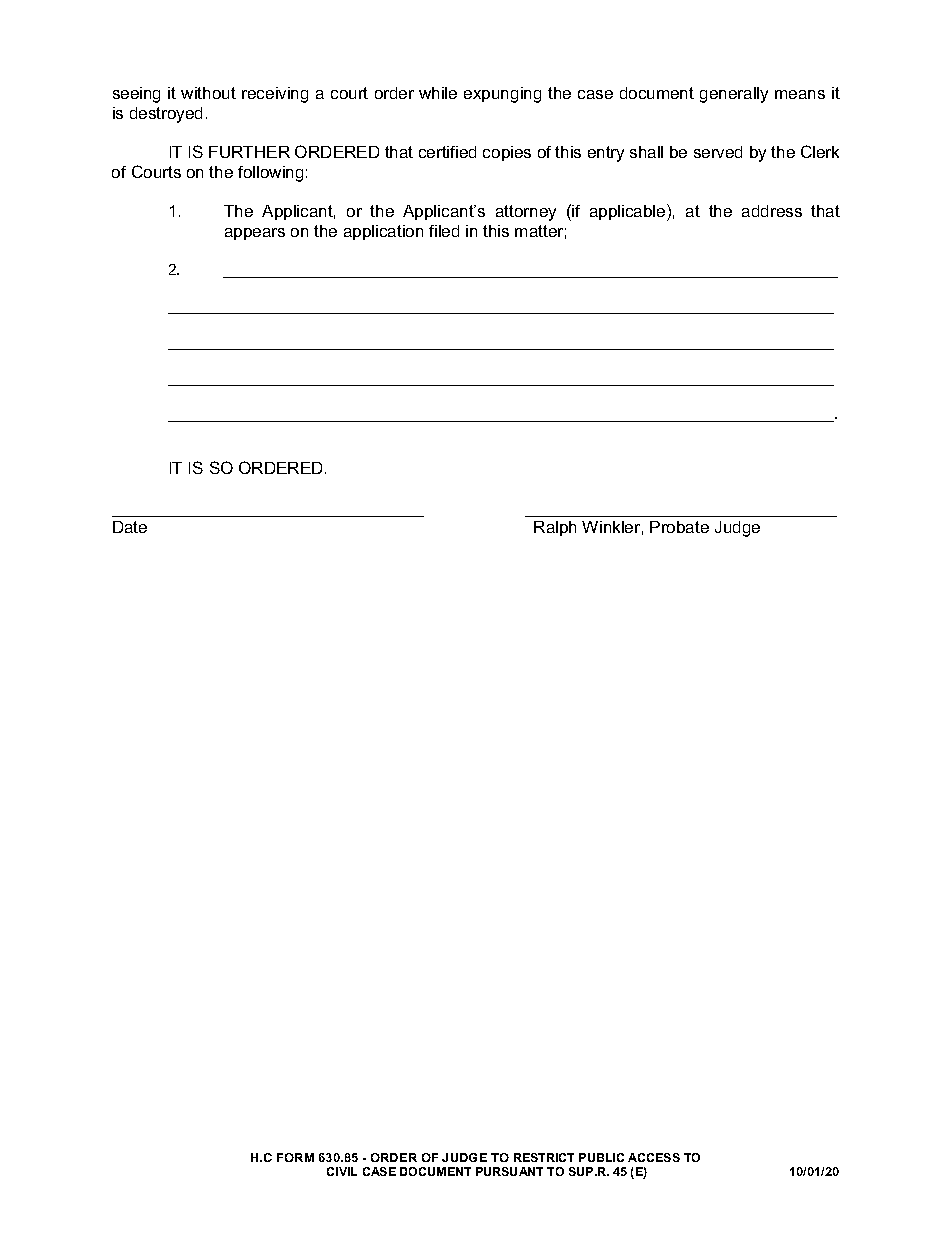 This document has height=1233, width=952. What do you see at coordinates (679, 527) in the document?
I see `Probate` at bounding box center [679, 527].
